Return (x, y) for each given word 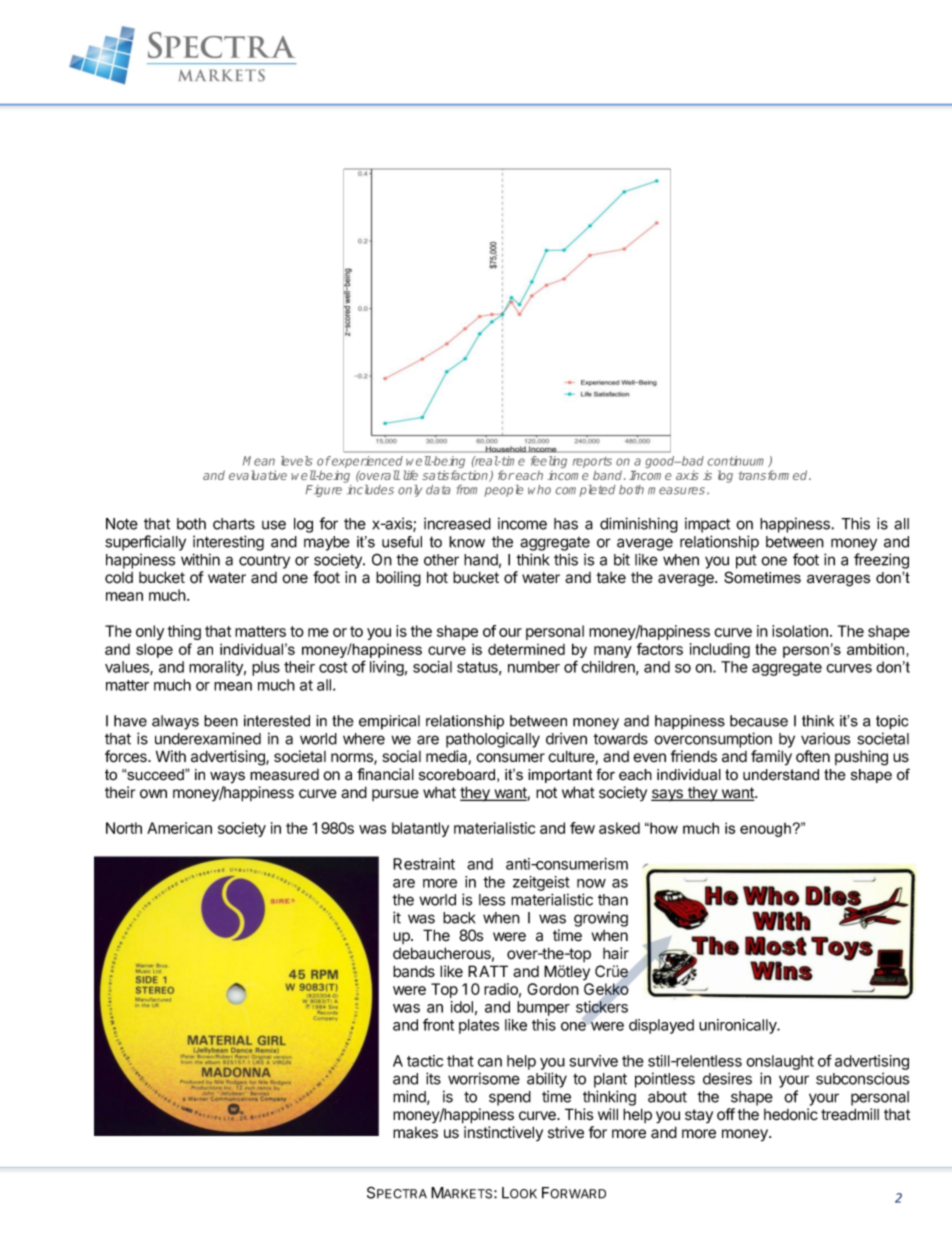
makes (415, 1133)
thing (184, 632)
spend (510, 1098)
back (459, 918)
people (504, 491)
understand (781, 775)
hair (616, 953)
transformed (774, 475)
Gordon (553, 989)
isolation (800, 631)
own (153, 794)
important (560, 776)
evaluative (258, 475)
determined (526, 649)
